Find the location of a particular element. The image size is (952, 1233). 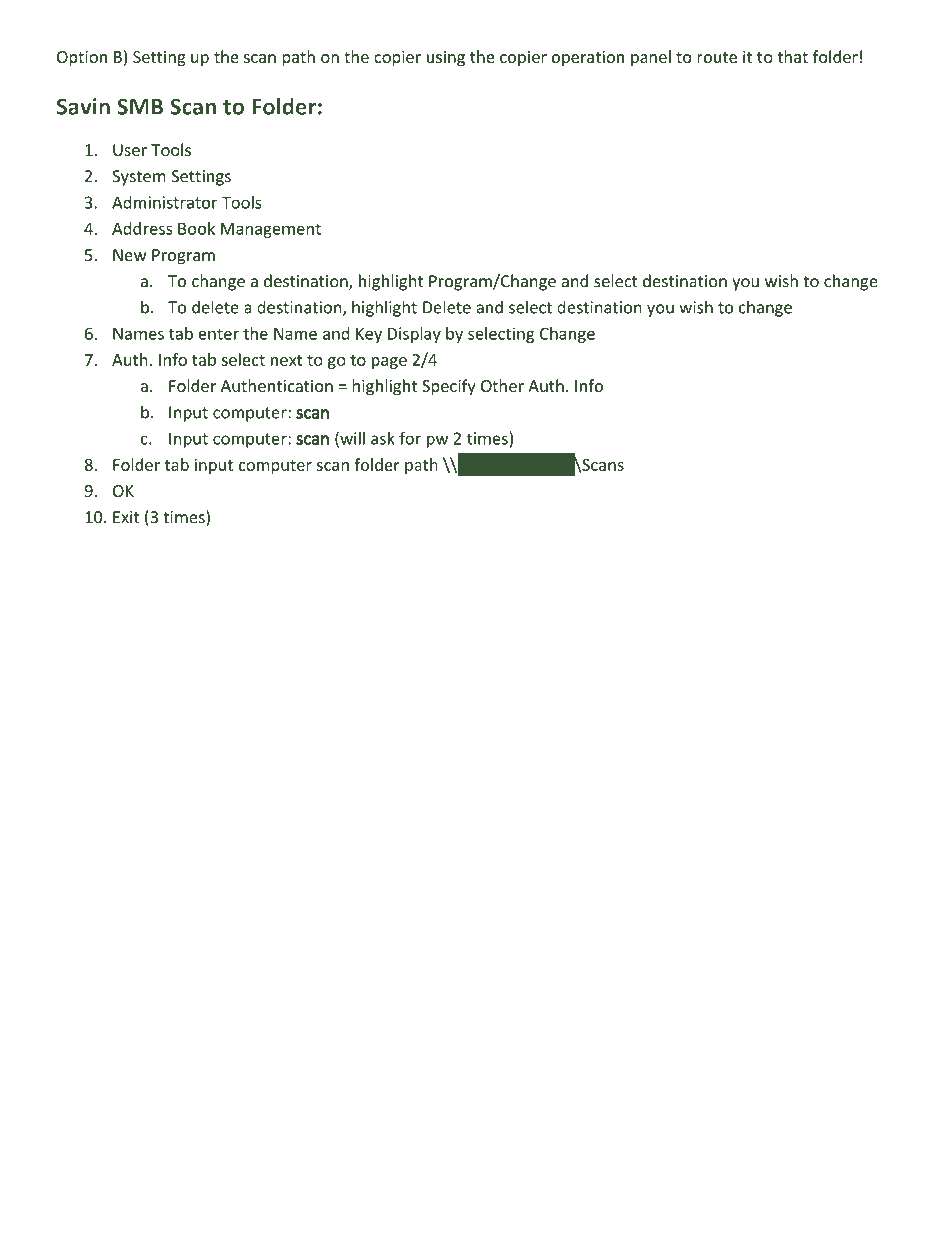

Option is located at coordinates (82, 59).
